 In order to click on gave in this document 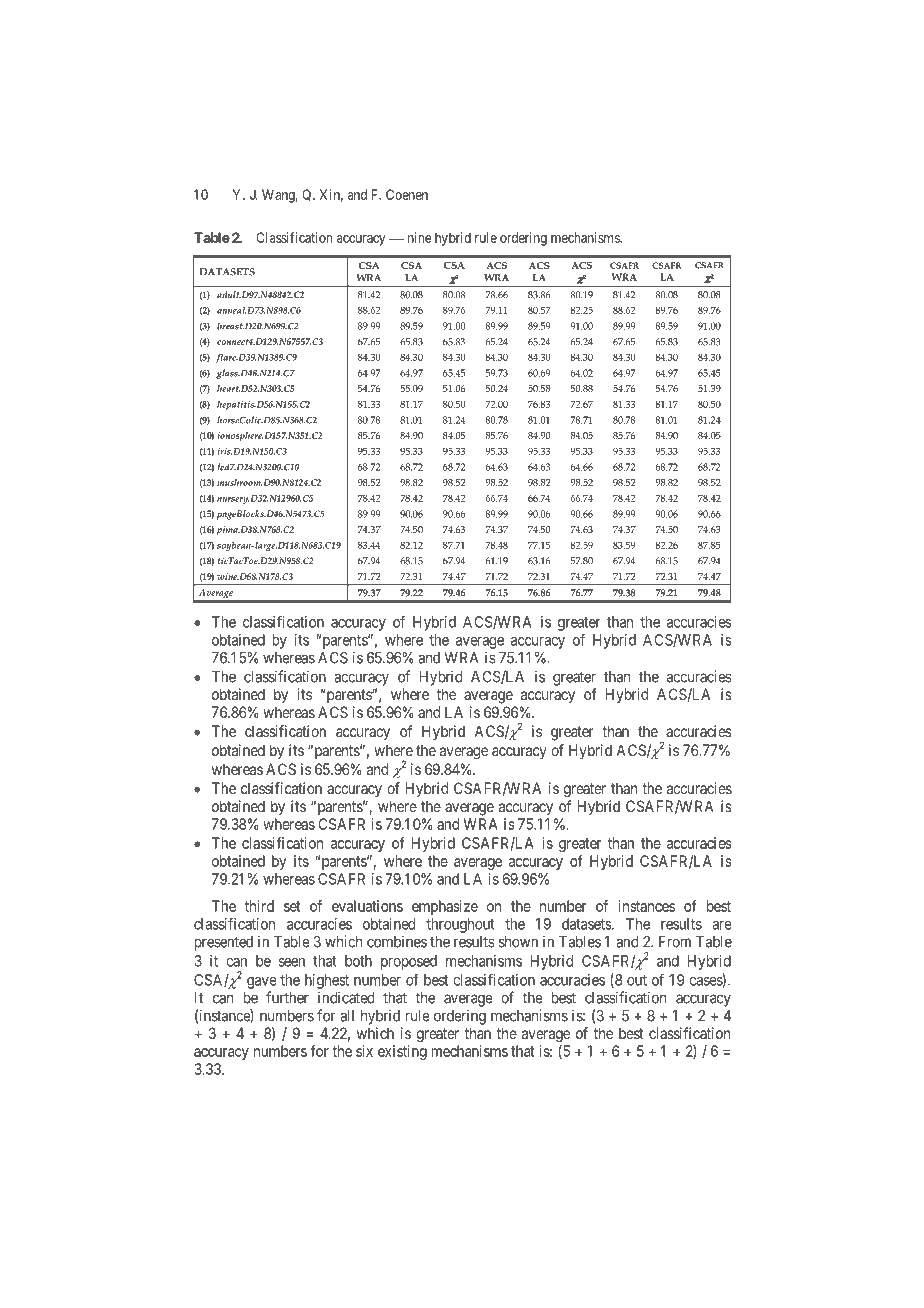, I will do `click(262, 983)`.
